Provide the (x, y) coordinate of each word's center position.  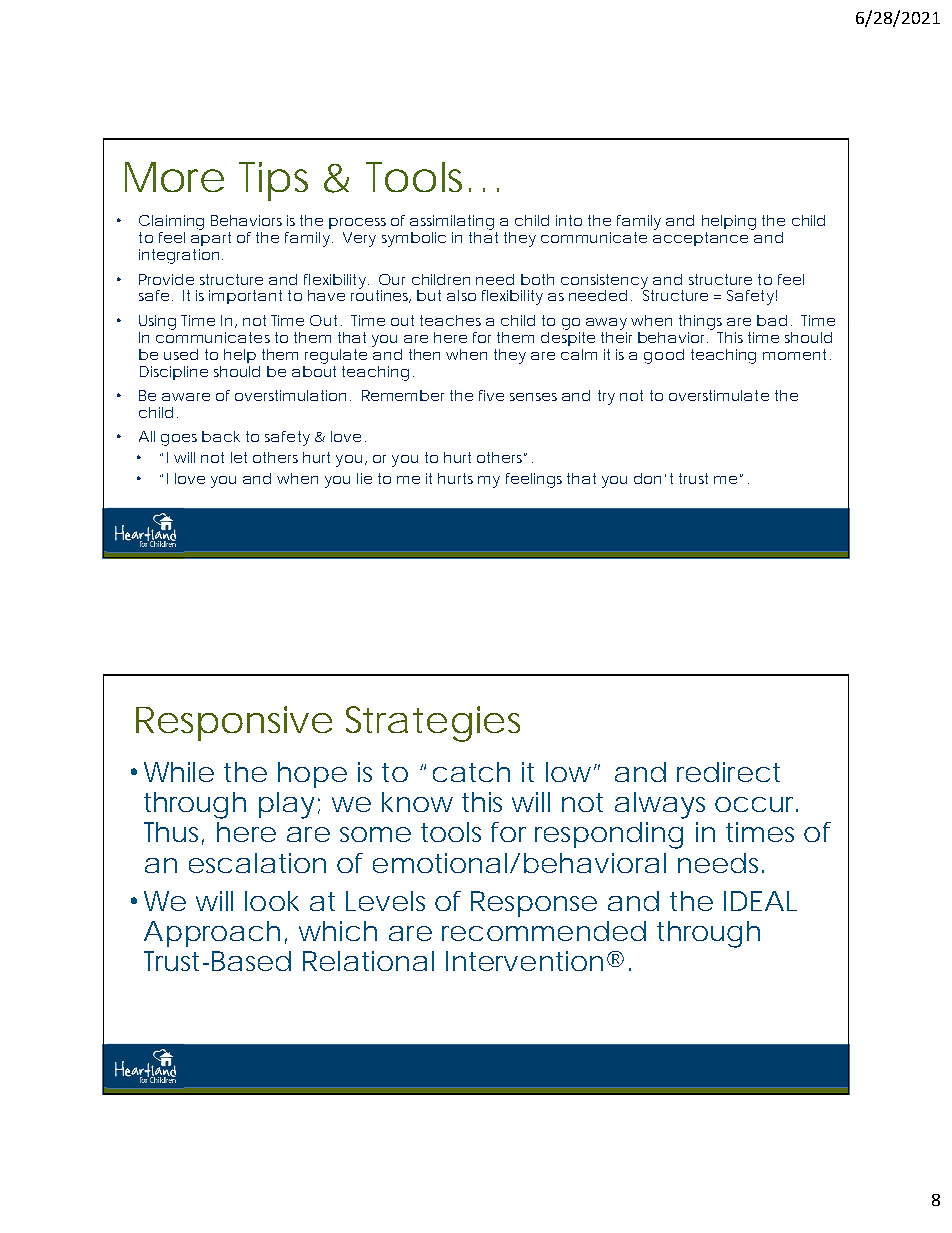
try (606, 397)
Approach (212, 934)
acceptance (700, 239)
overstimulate (719, 395)
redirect (728, 772)
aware (186, 397)
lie (364, 478)
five (491, 395)
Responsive (234, 723)
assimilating (452, 224)
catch (471, 772)
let (239, 457)
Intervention (524, 961)
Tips (273, 181)
